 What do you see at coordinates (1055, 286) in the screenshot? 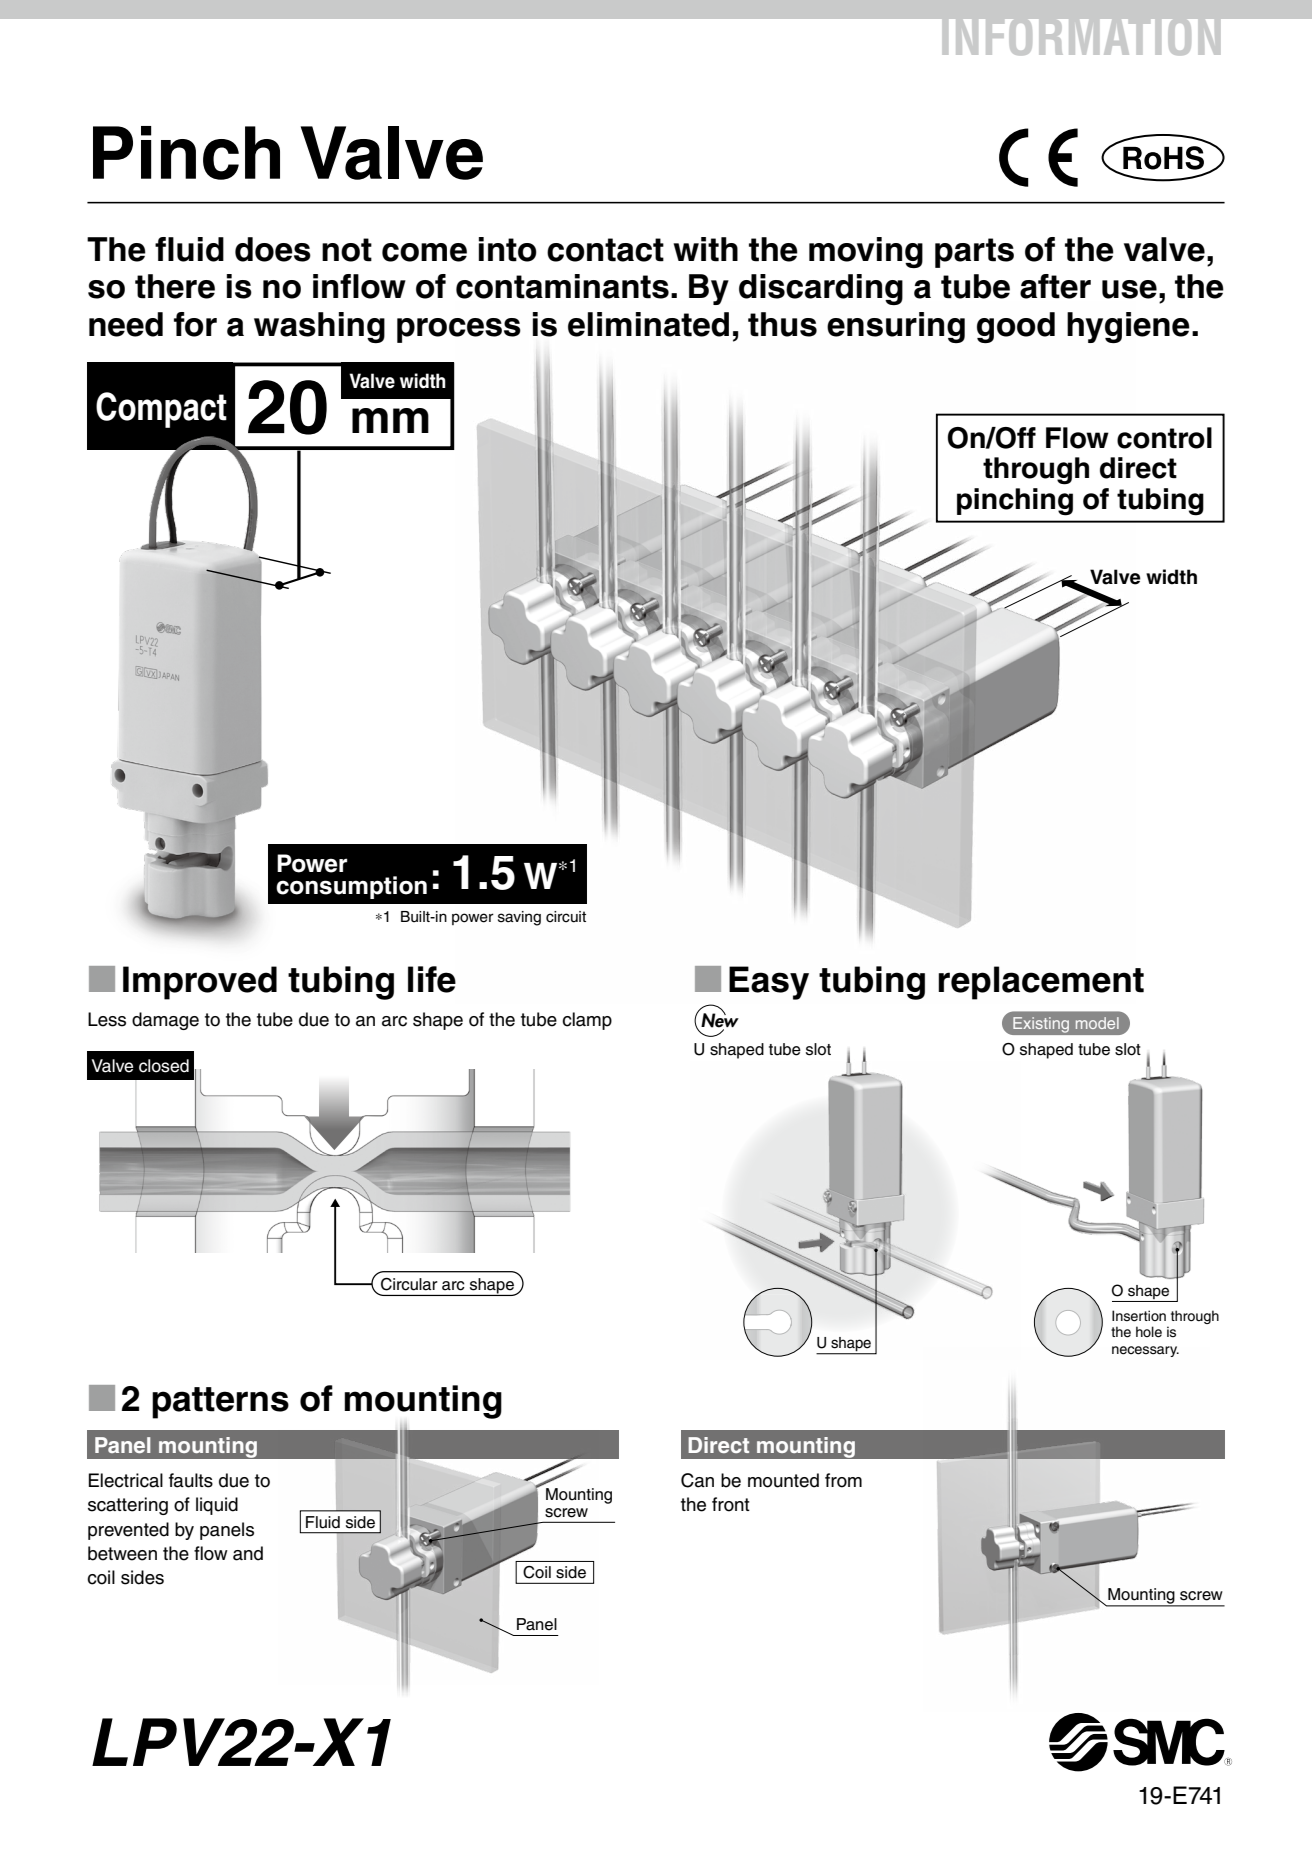
I see `after` at bounding box center [1055, 286].
